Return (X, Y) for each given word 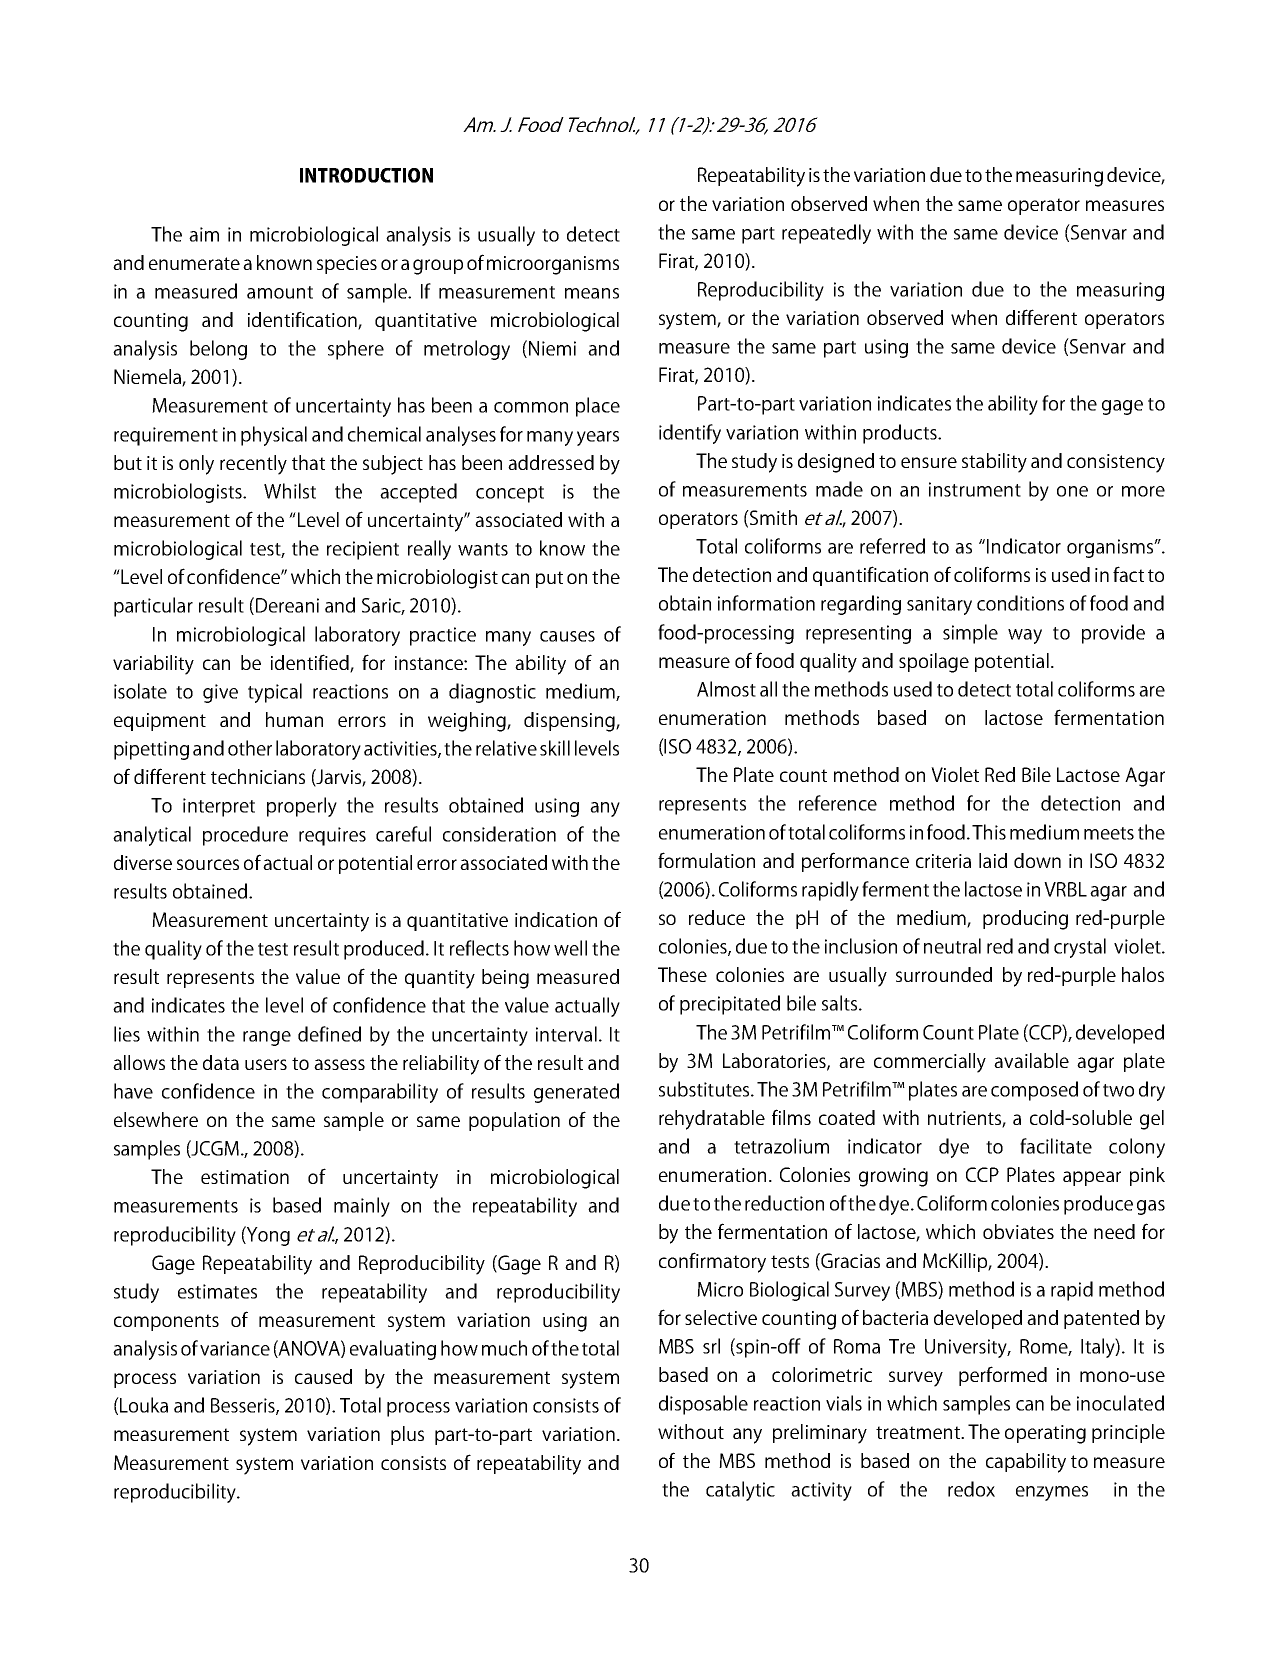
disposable (703, 1405)
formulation (706, 860)
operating (1045, 1434)
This (989, 832)
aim (204, 234)
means (592, 293)
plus (407, 1435)
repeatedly (826, 234)
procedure (245, 836)
